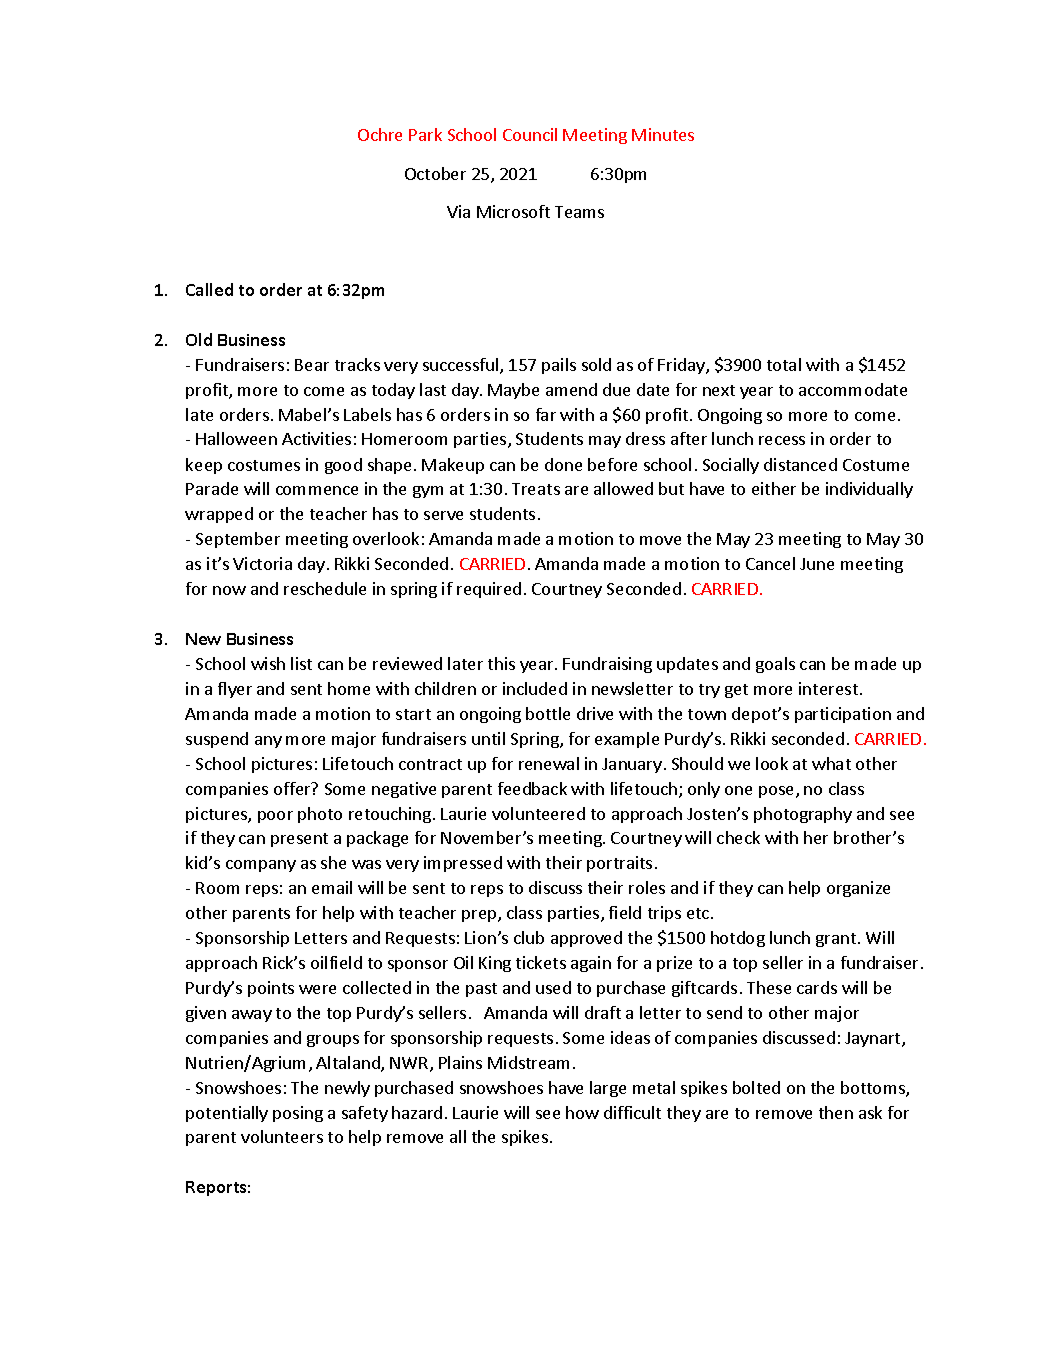  I want to click on goals, so click(775, 665).
